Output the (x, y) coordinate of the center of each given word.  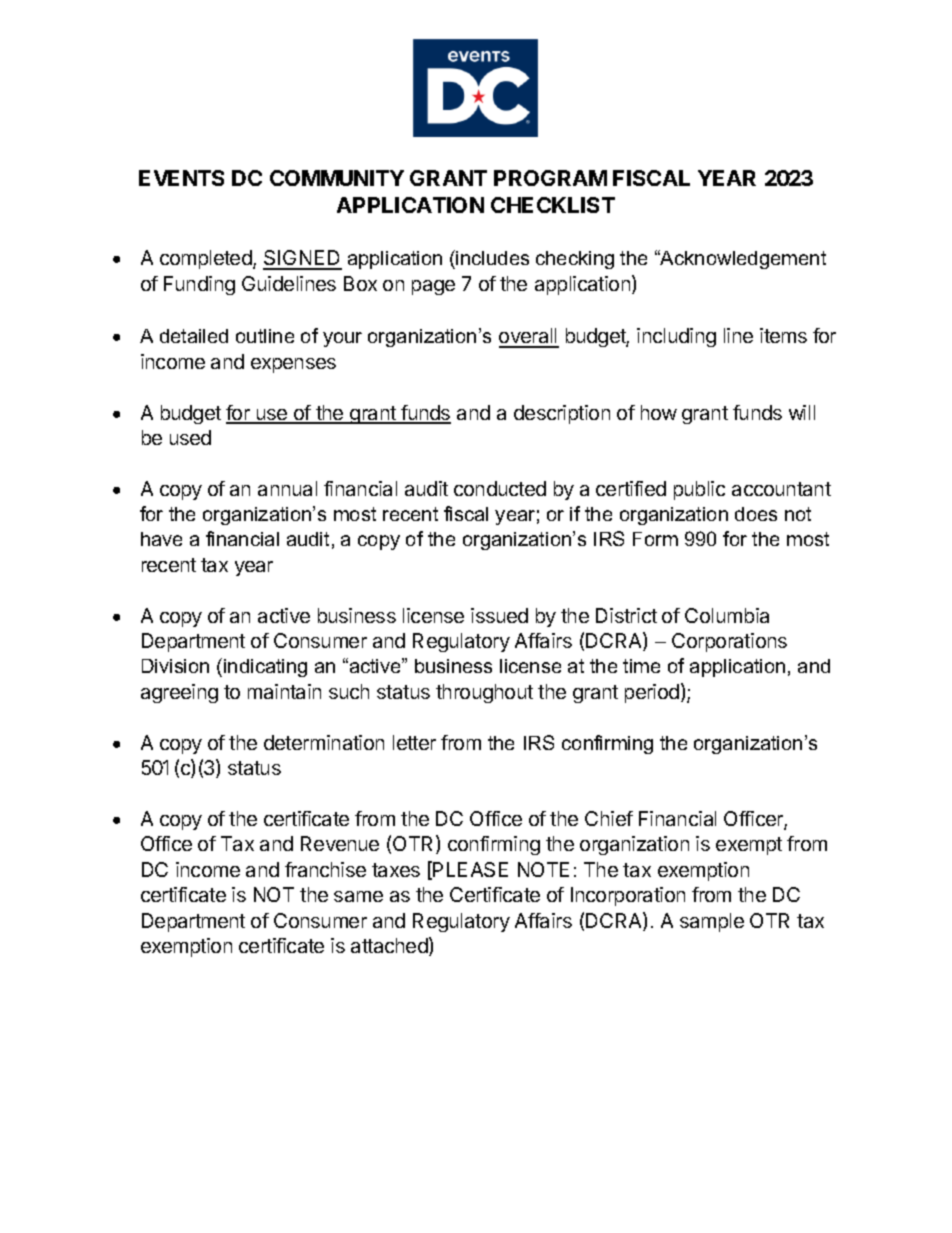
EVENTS (181, 178)
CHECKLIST (553, 205)
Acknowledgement (742, 259)
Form (655, 539)
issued (499, 615)
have (161, 539)
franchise (325, 869)
